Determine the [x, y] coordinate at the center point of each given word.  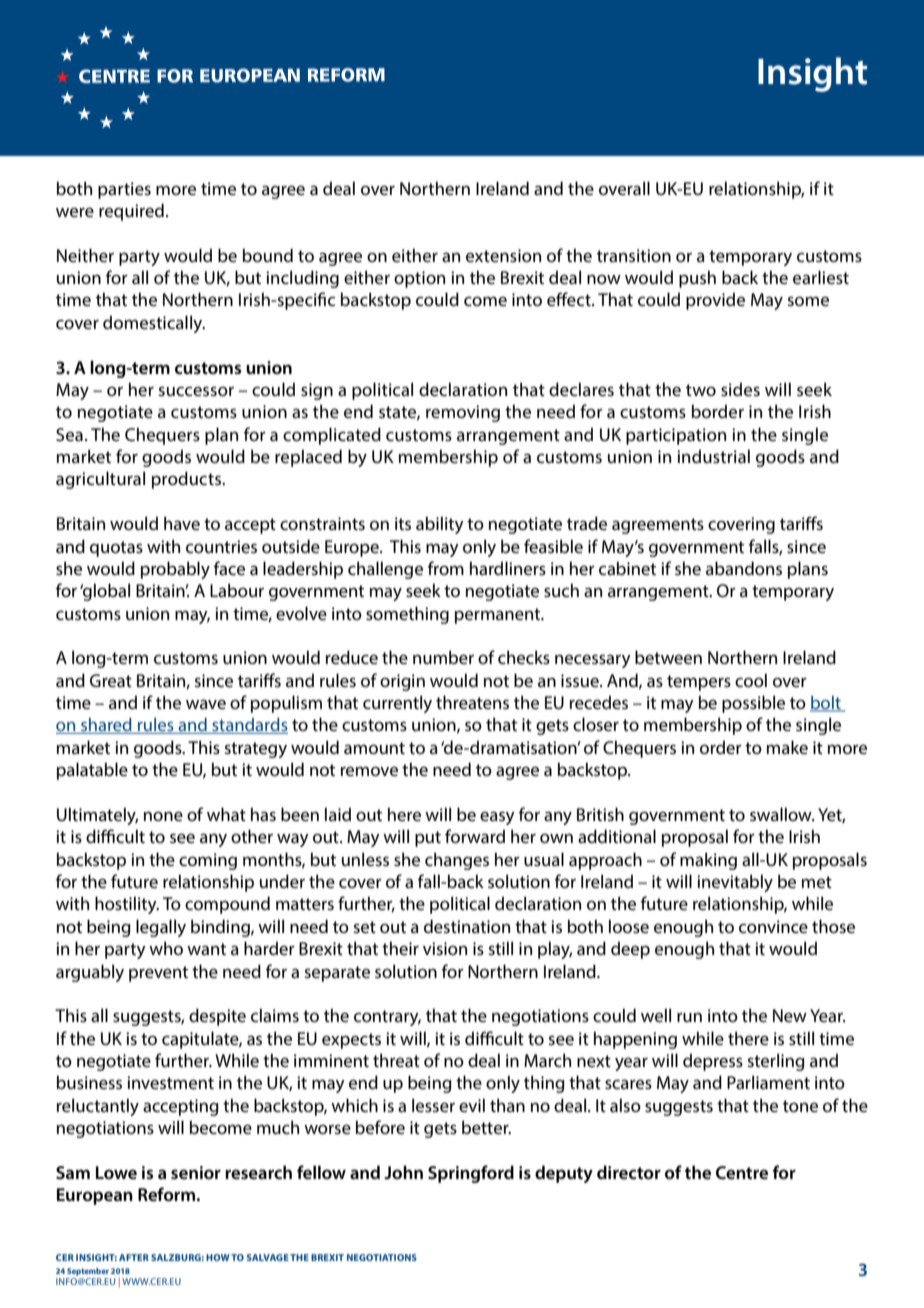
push [697, 279]
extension [503, 255]
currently [397, 704]
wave [206, 704]
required [131, 212]
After [134, 1257]
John [403, 1172]
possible [753, 704]
